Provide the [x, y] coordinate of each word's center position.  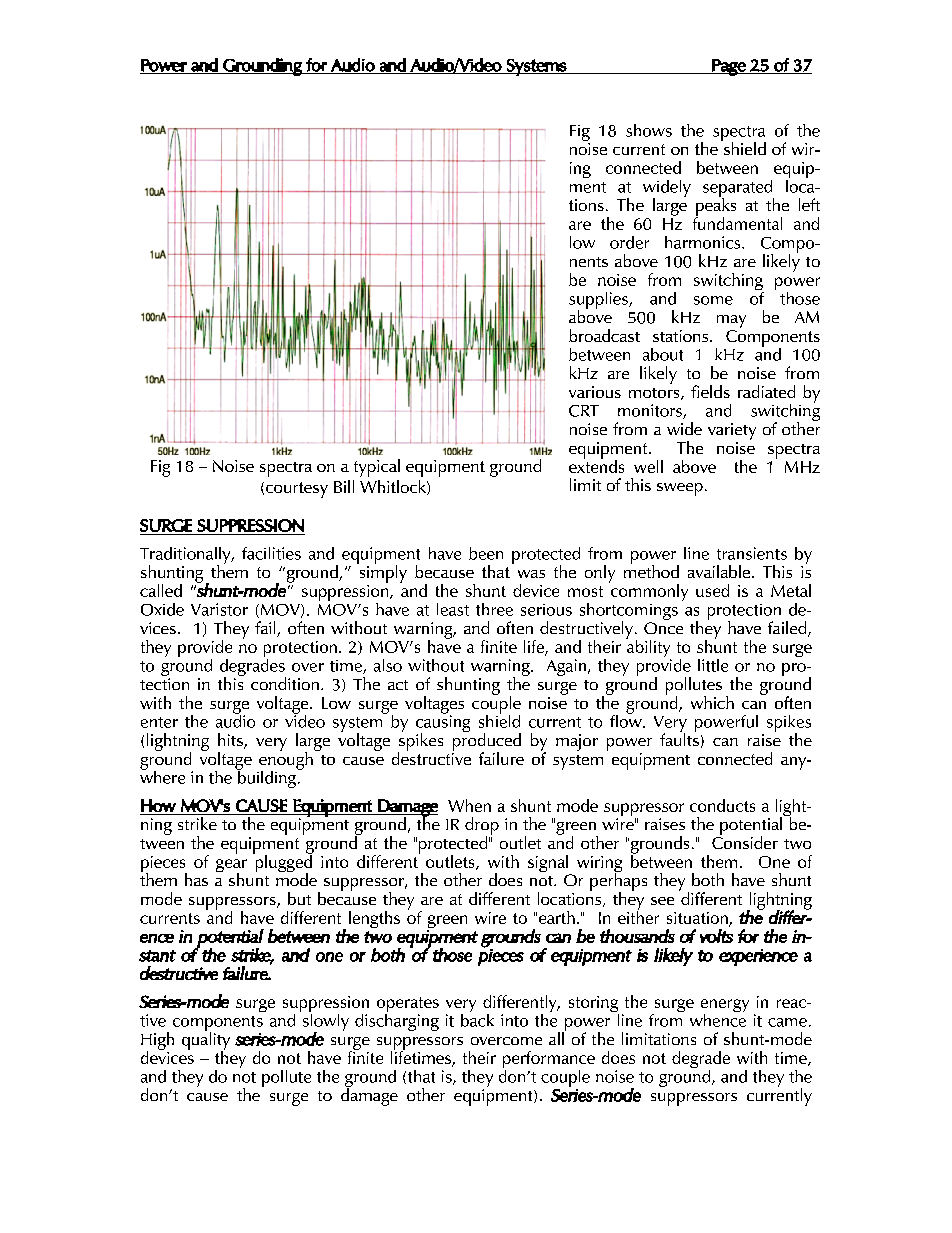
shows [649, 130]
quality [206, 1041]
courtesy [295, 490]
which [712, 702]
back [477, 1019]
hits [231, 741]
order [629, 242]
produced [487, 742]
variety [732, 431]
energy [725, 1007]
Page [729, 67]
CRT [584, 411]
